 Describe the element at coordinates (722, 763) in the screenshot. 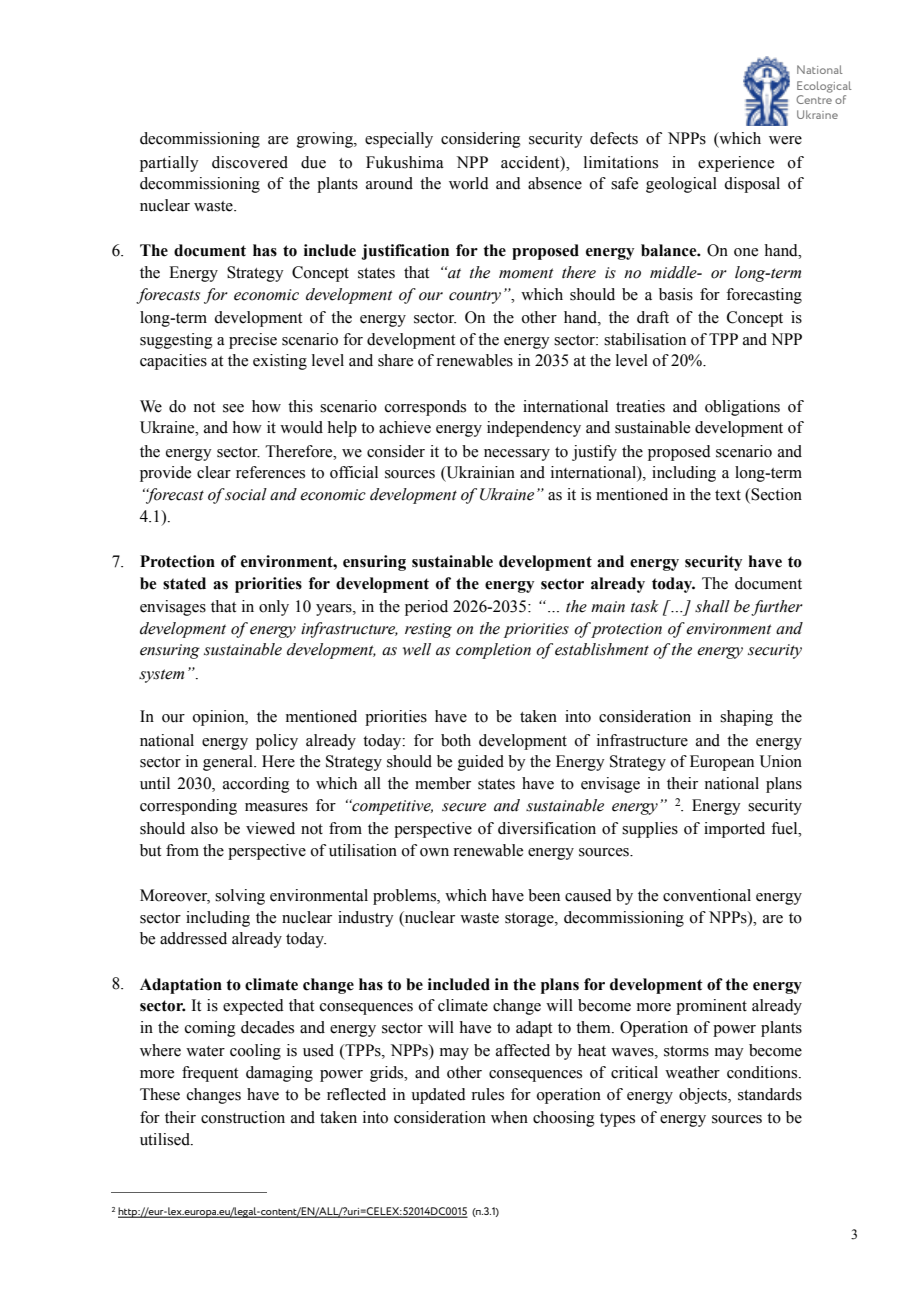

I see `European` at that location.
